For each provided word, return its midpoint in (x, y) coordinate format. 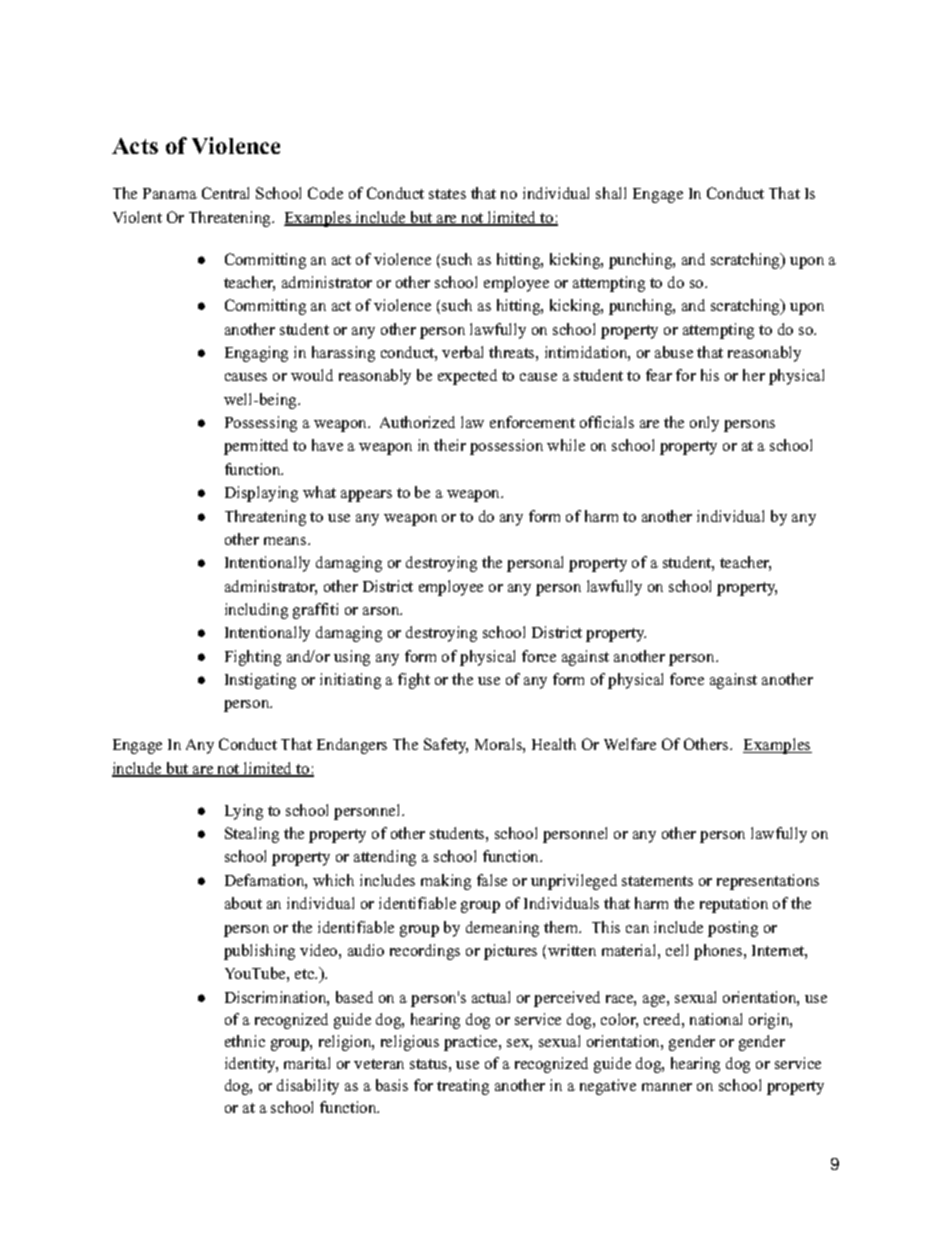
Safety (446, 746)
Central (225, 193)
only (704, 424)
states (447, 194)
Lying (244, 812)
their (450, 445)
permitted (256, 447)
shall (611, 193)
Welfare (630, 744)
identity (251, 1065)
